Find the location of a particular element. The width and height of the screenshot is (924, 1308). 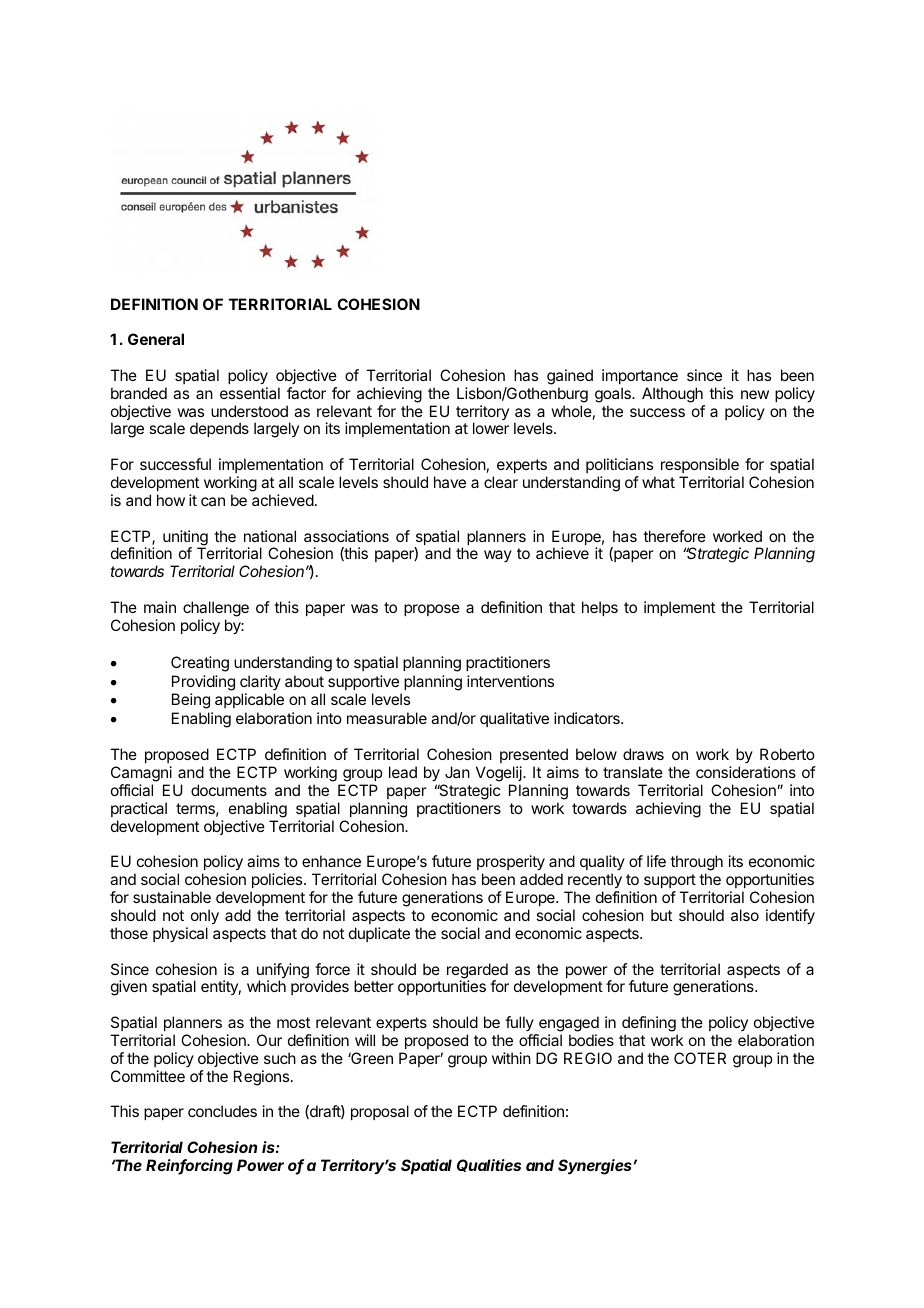

interventions is located at coordinates (510, 681).
